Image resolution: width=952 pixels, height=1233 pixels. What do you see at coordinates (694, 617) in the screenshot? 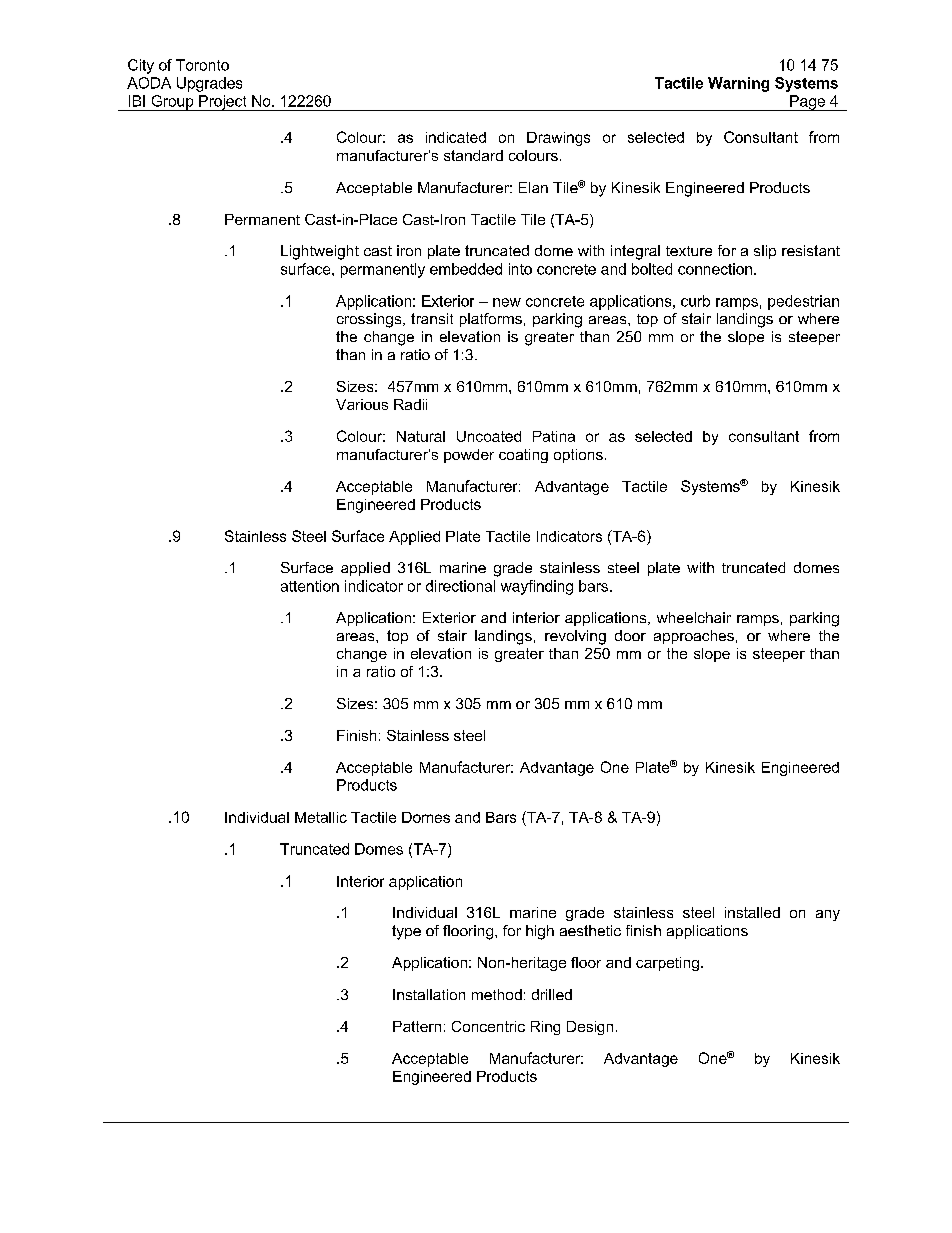
I see `wheelchair` at bounding box center [694, 617].
